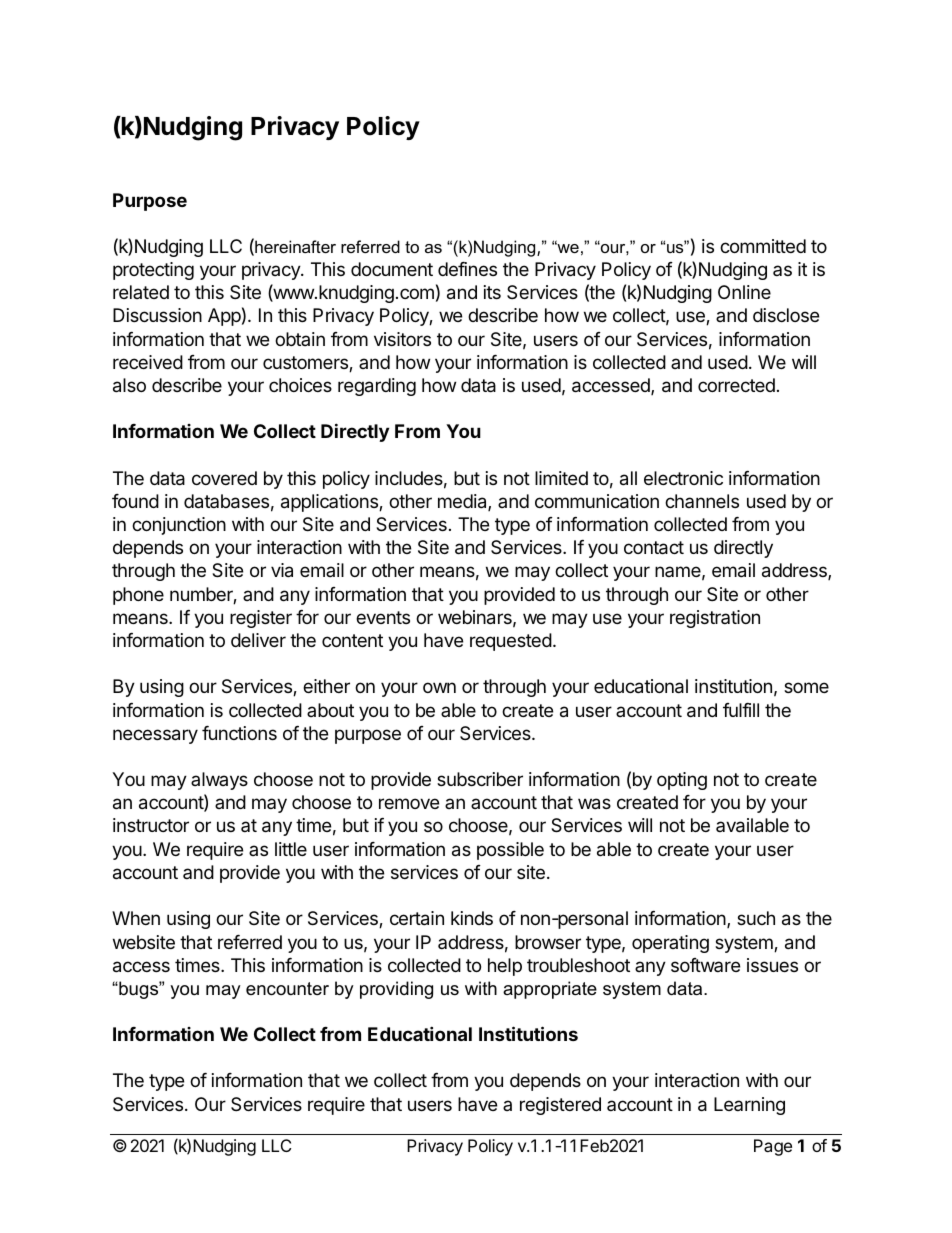 This screenshot has width=952, height=1233. I want to click on instructor, so click(151, 825).
